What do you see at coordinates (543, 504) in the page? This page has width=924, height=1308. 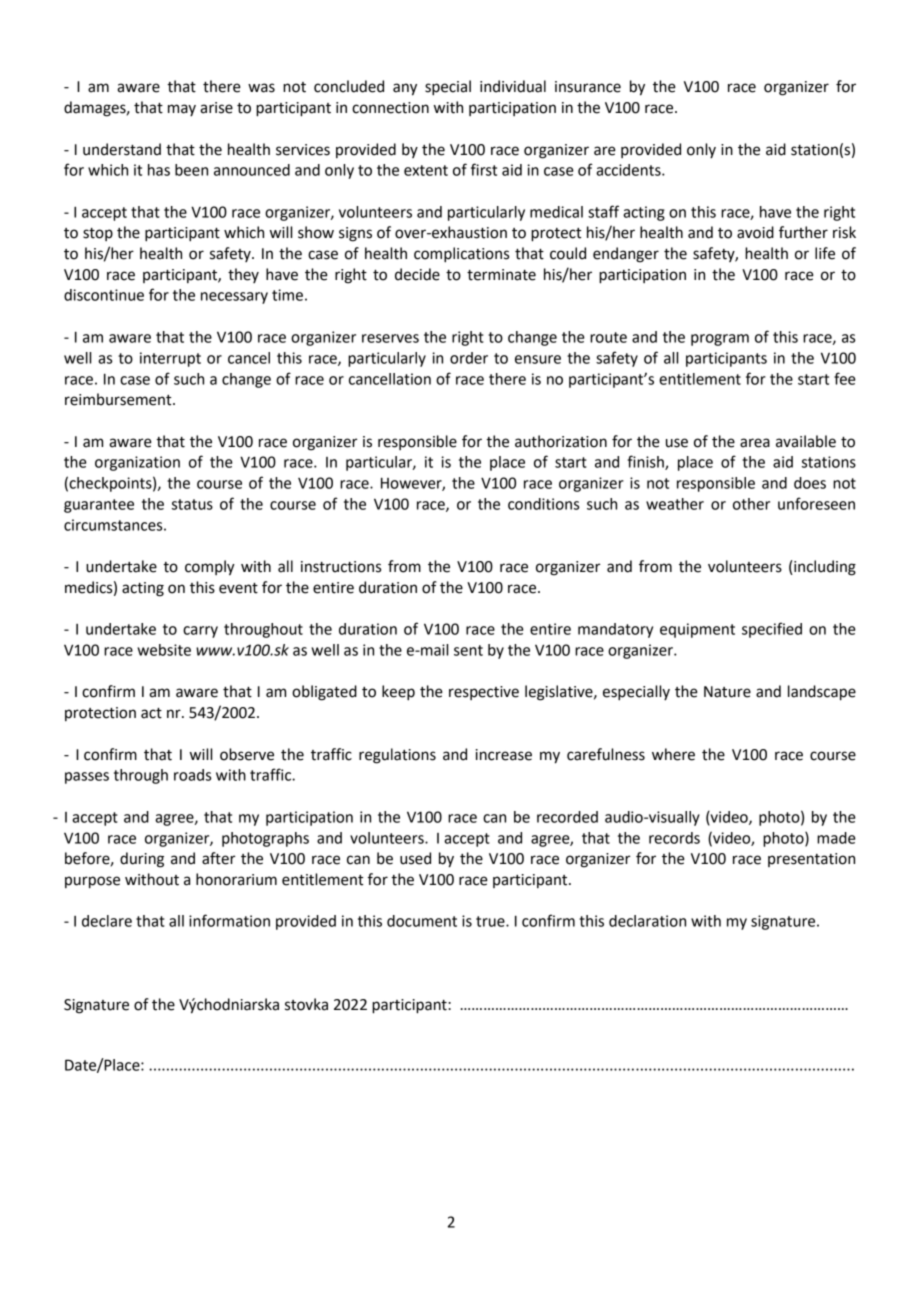 I see `conditions` at bounding box center [543, 504].
